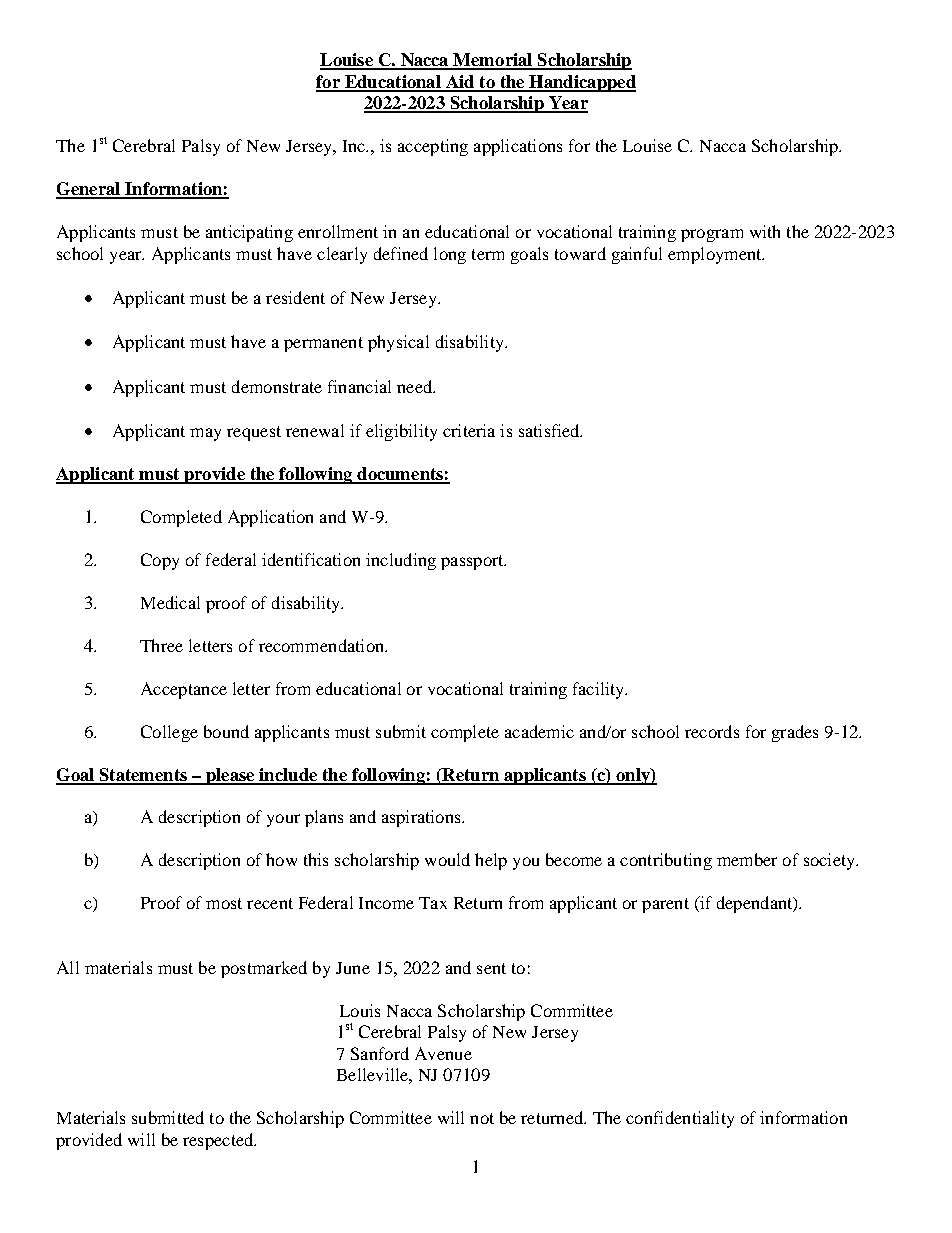  I want to click on documents, so click(400, 475).
